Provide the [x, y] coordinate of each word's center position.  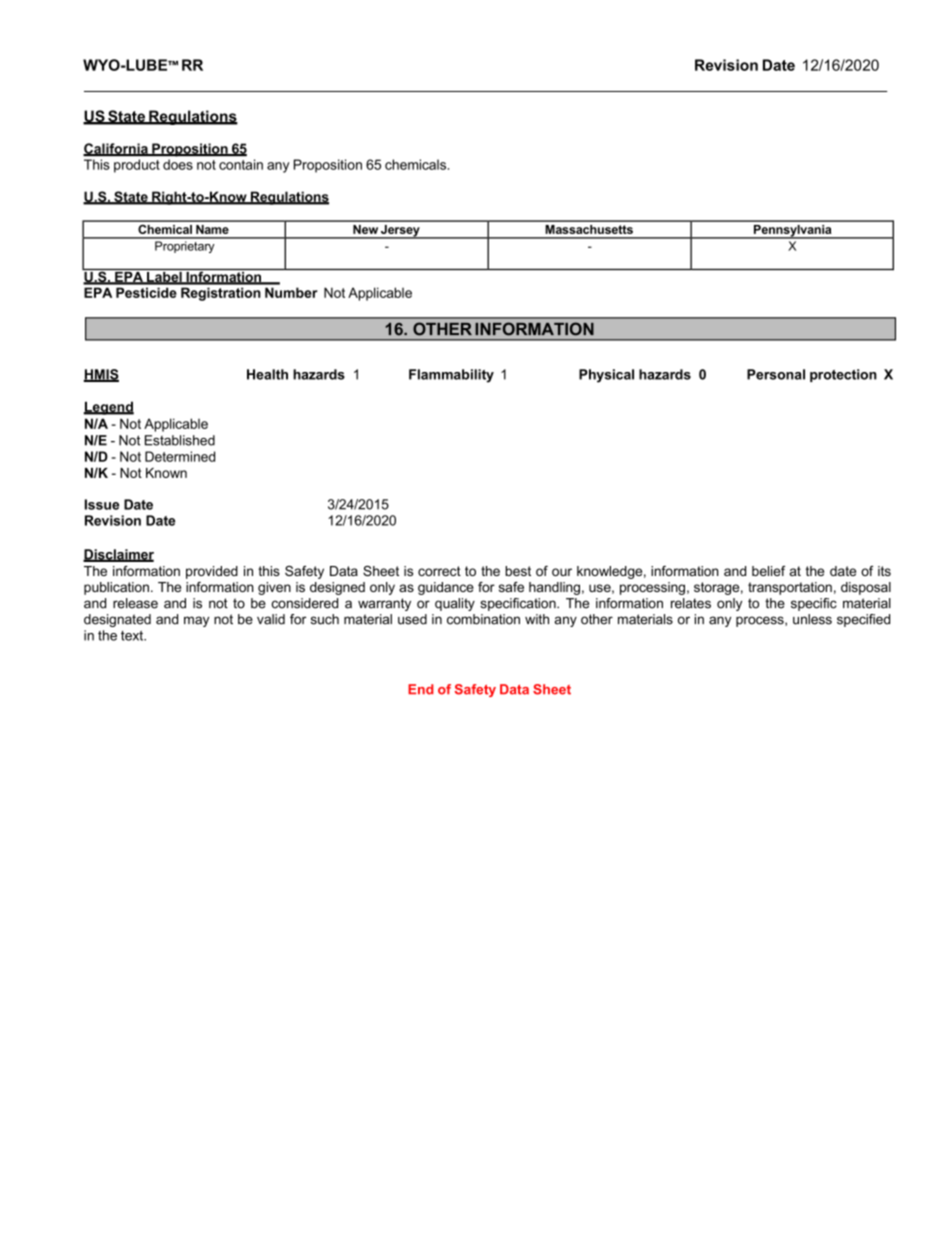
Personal [776, 374]
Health [267, 374]
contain [241, 164]
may [196, 621]
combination [483, 619]
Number [291, 292]
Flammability [451, 376]
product [137, 166]
